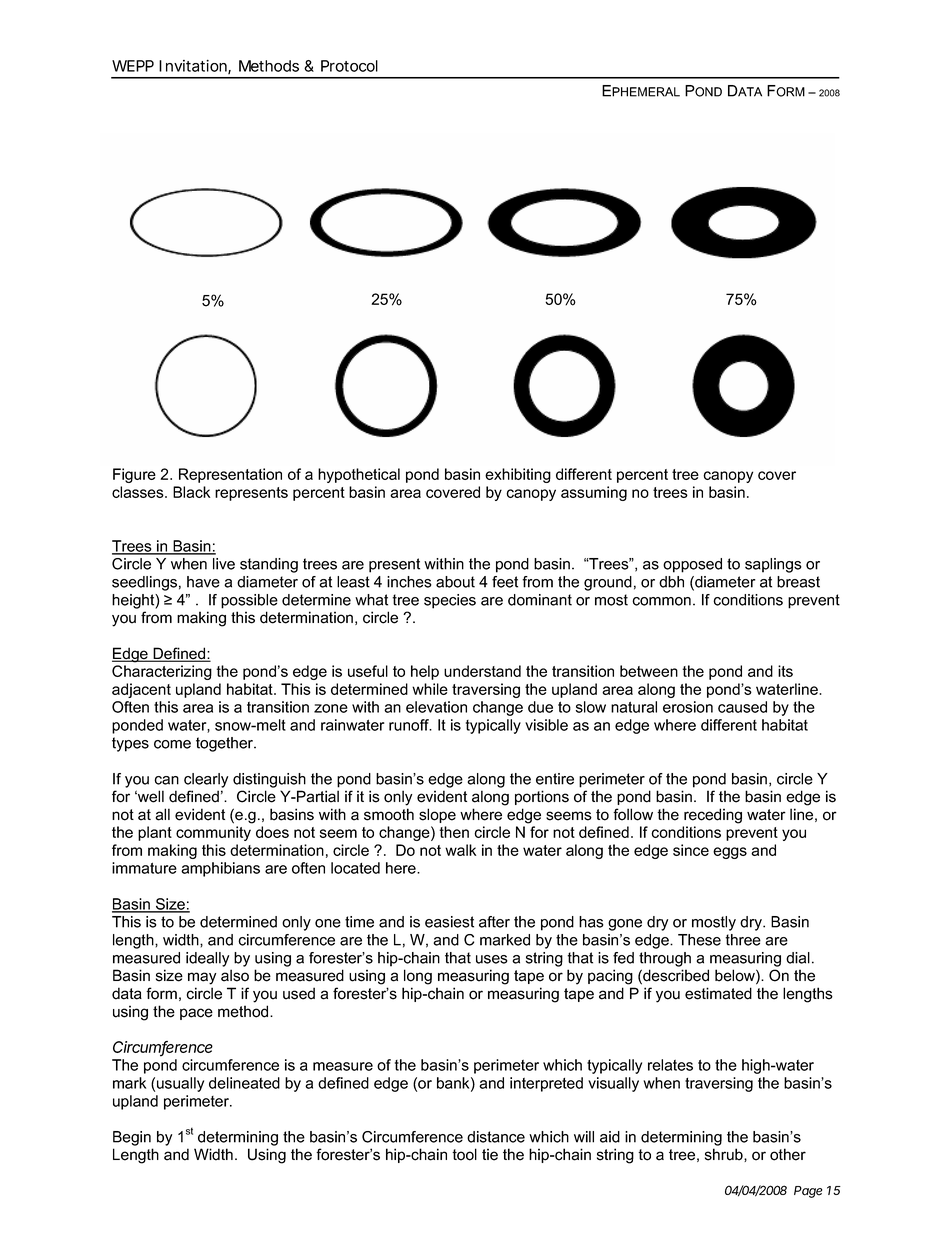 This document has height=1233, width=952. Describe the element at coordinates (192, 492) in the document. I see `Black` at that location.
